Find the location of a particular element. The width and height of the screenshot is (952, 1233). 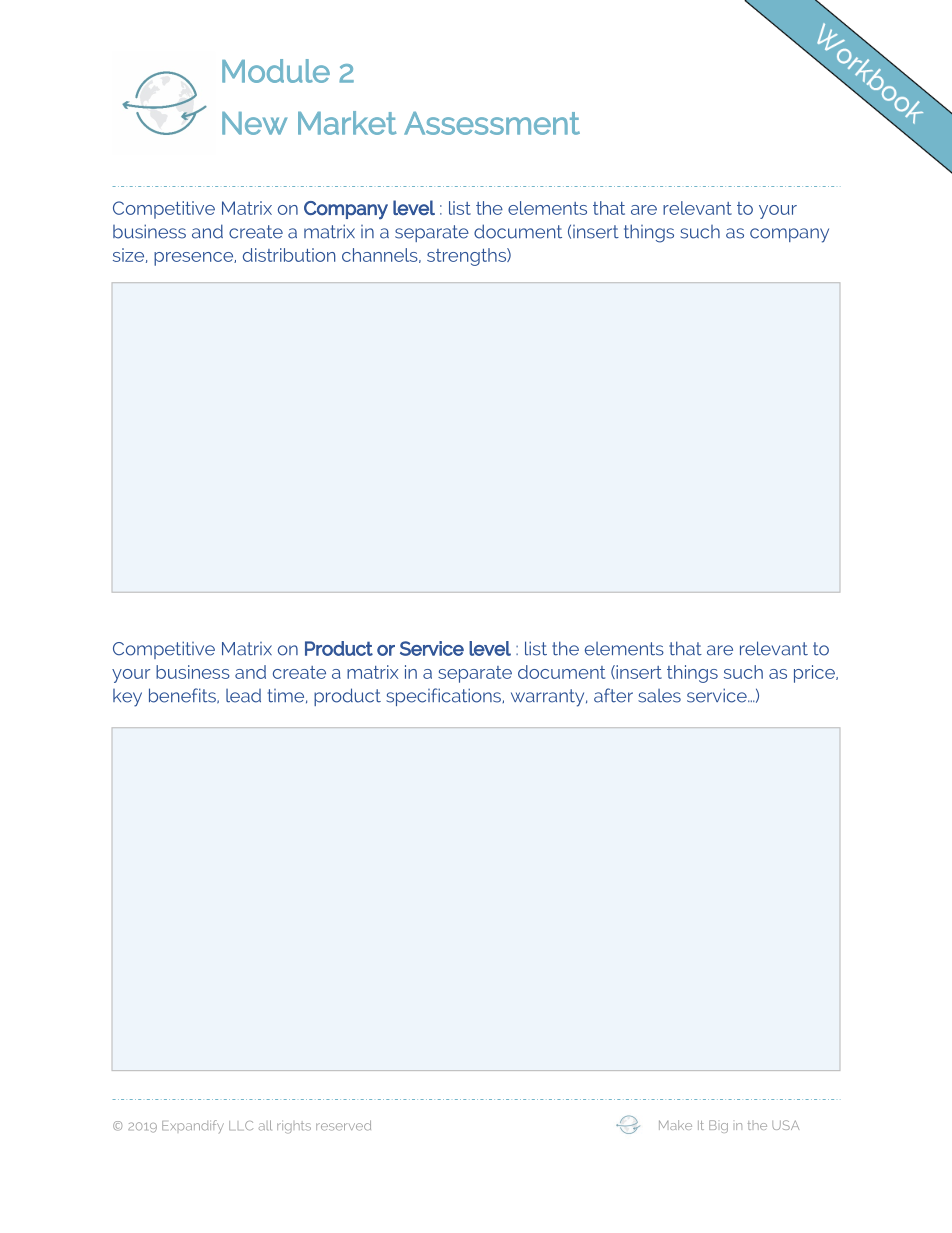

price is located at coordinates (815, 674).
